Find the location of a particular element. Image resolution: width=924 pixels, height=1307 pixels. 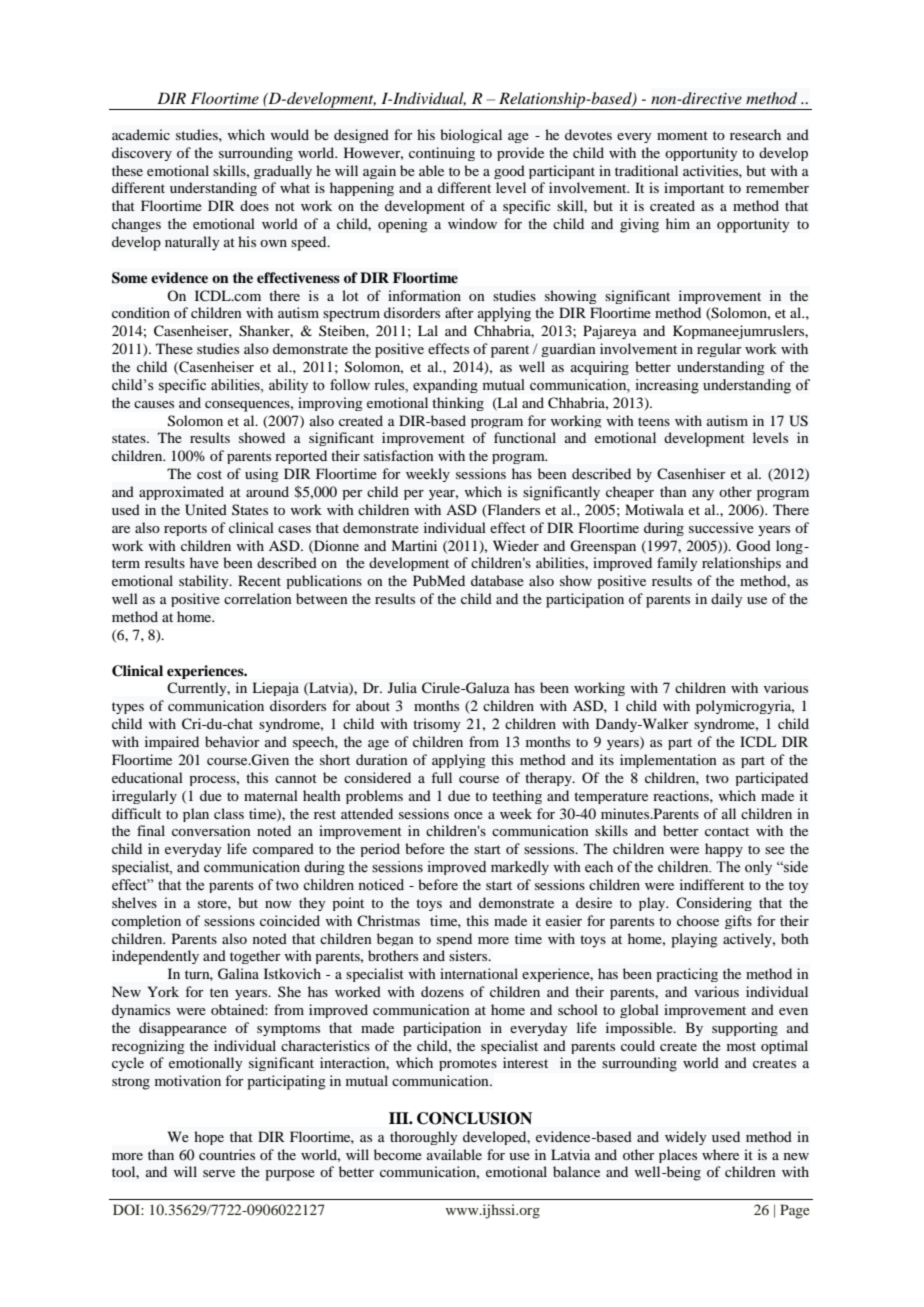

Galina is located at coordinates (238, 974).
